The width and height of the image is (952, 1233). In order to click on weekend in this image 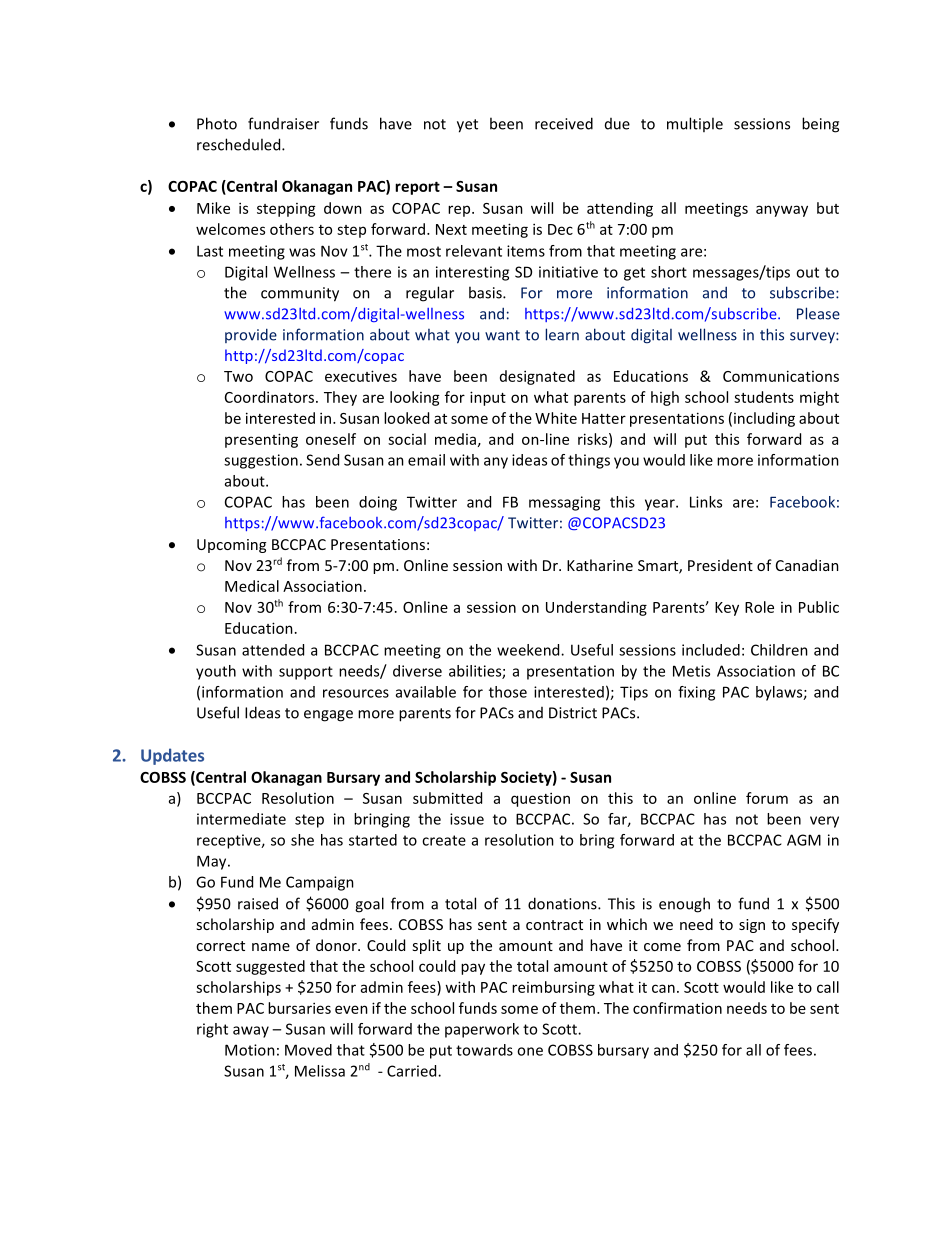, I will do `click(529, 650)`.
